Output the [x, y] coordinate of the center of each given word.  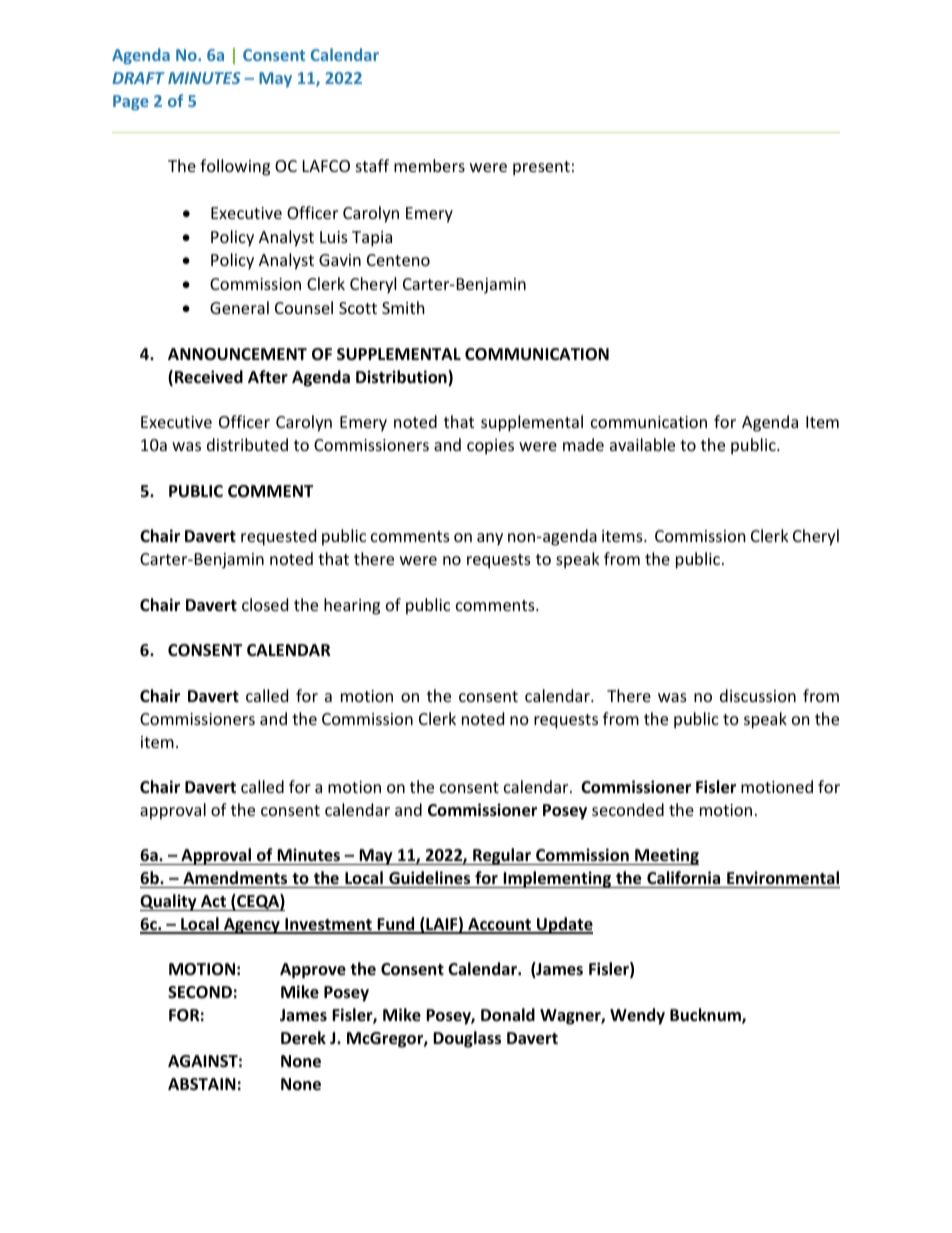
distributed [247, 444]
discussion [758, 695]
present [541, 168]
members [429, 165]
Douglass [467, 1039]
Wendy [637, 1016]
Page [131, 102]
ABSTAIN [202, 1084]
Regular [502, 856]
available [642, 444]
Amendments [235, 878]
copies [490, 447]
